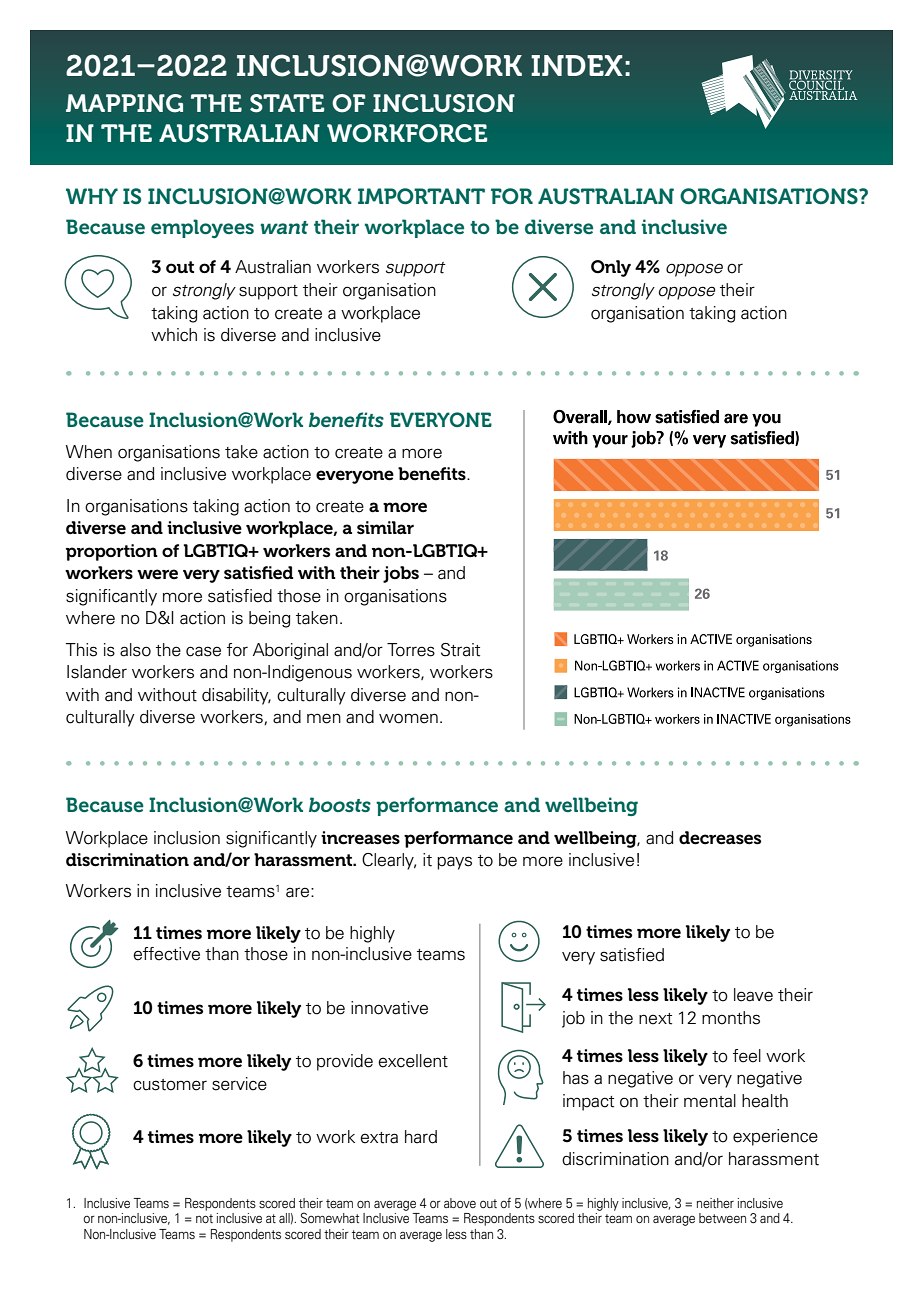 This page has width=924, height=1308. What do you see at coordinates (454, 863) in the page?
I see `pays` at bounding box center [454, 863].
